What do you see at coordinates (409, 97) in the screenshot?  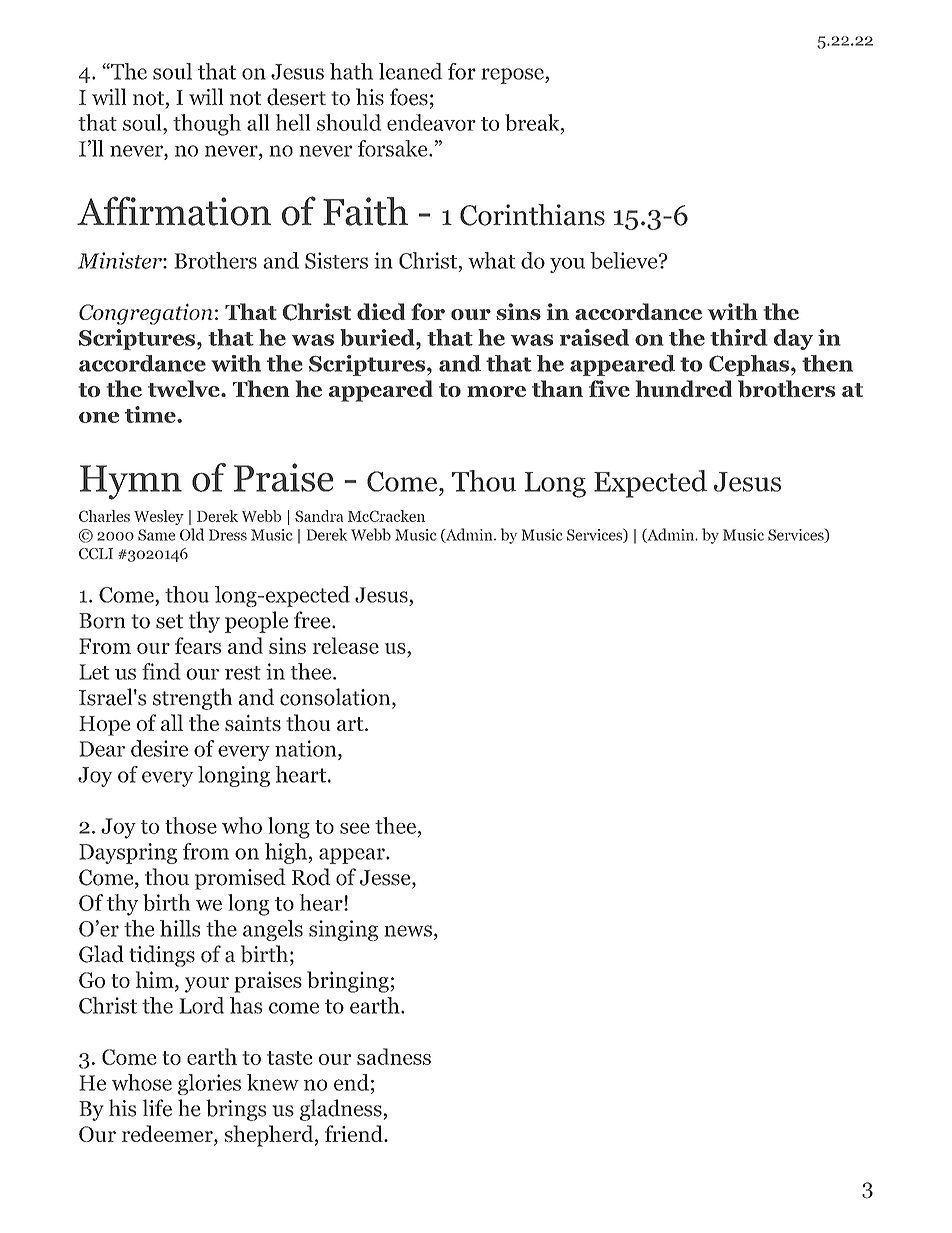 I see `foes` at bounding box center [409, 97].
